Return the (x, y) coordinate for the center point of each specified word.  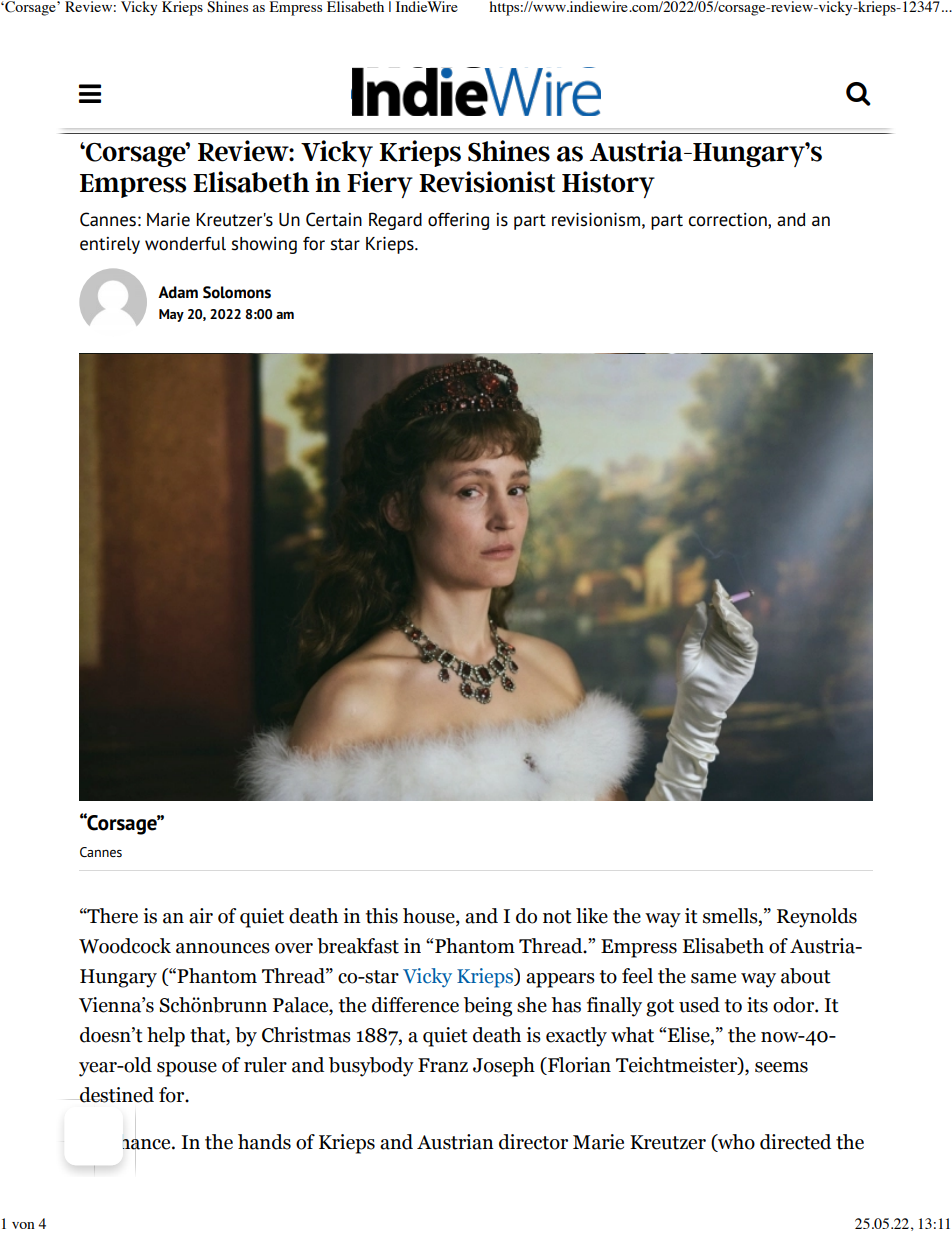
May (171, 315)
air (201, 916)
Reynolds (817, 918)
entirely (110, 245)
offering (458, 221)
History (608, 184)
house (430, 917)
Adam (178, 292)
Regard (395, 221)
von (23, 1225)
